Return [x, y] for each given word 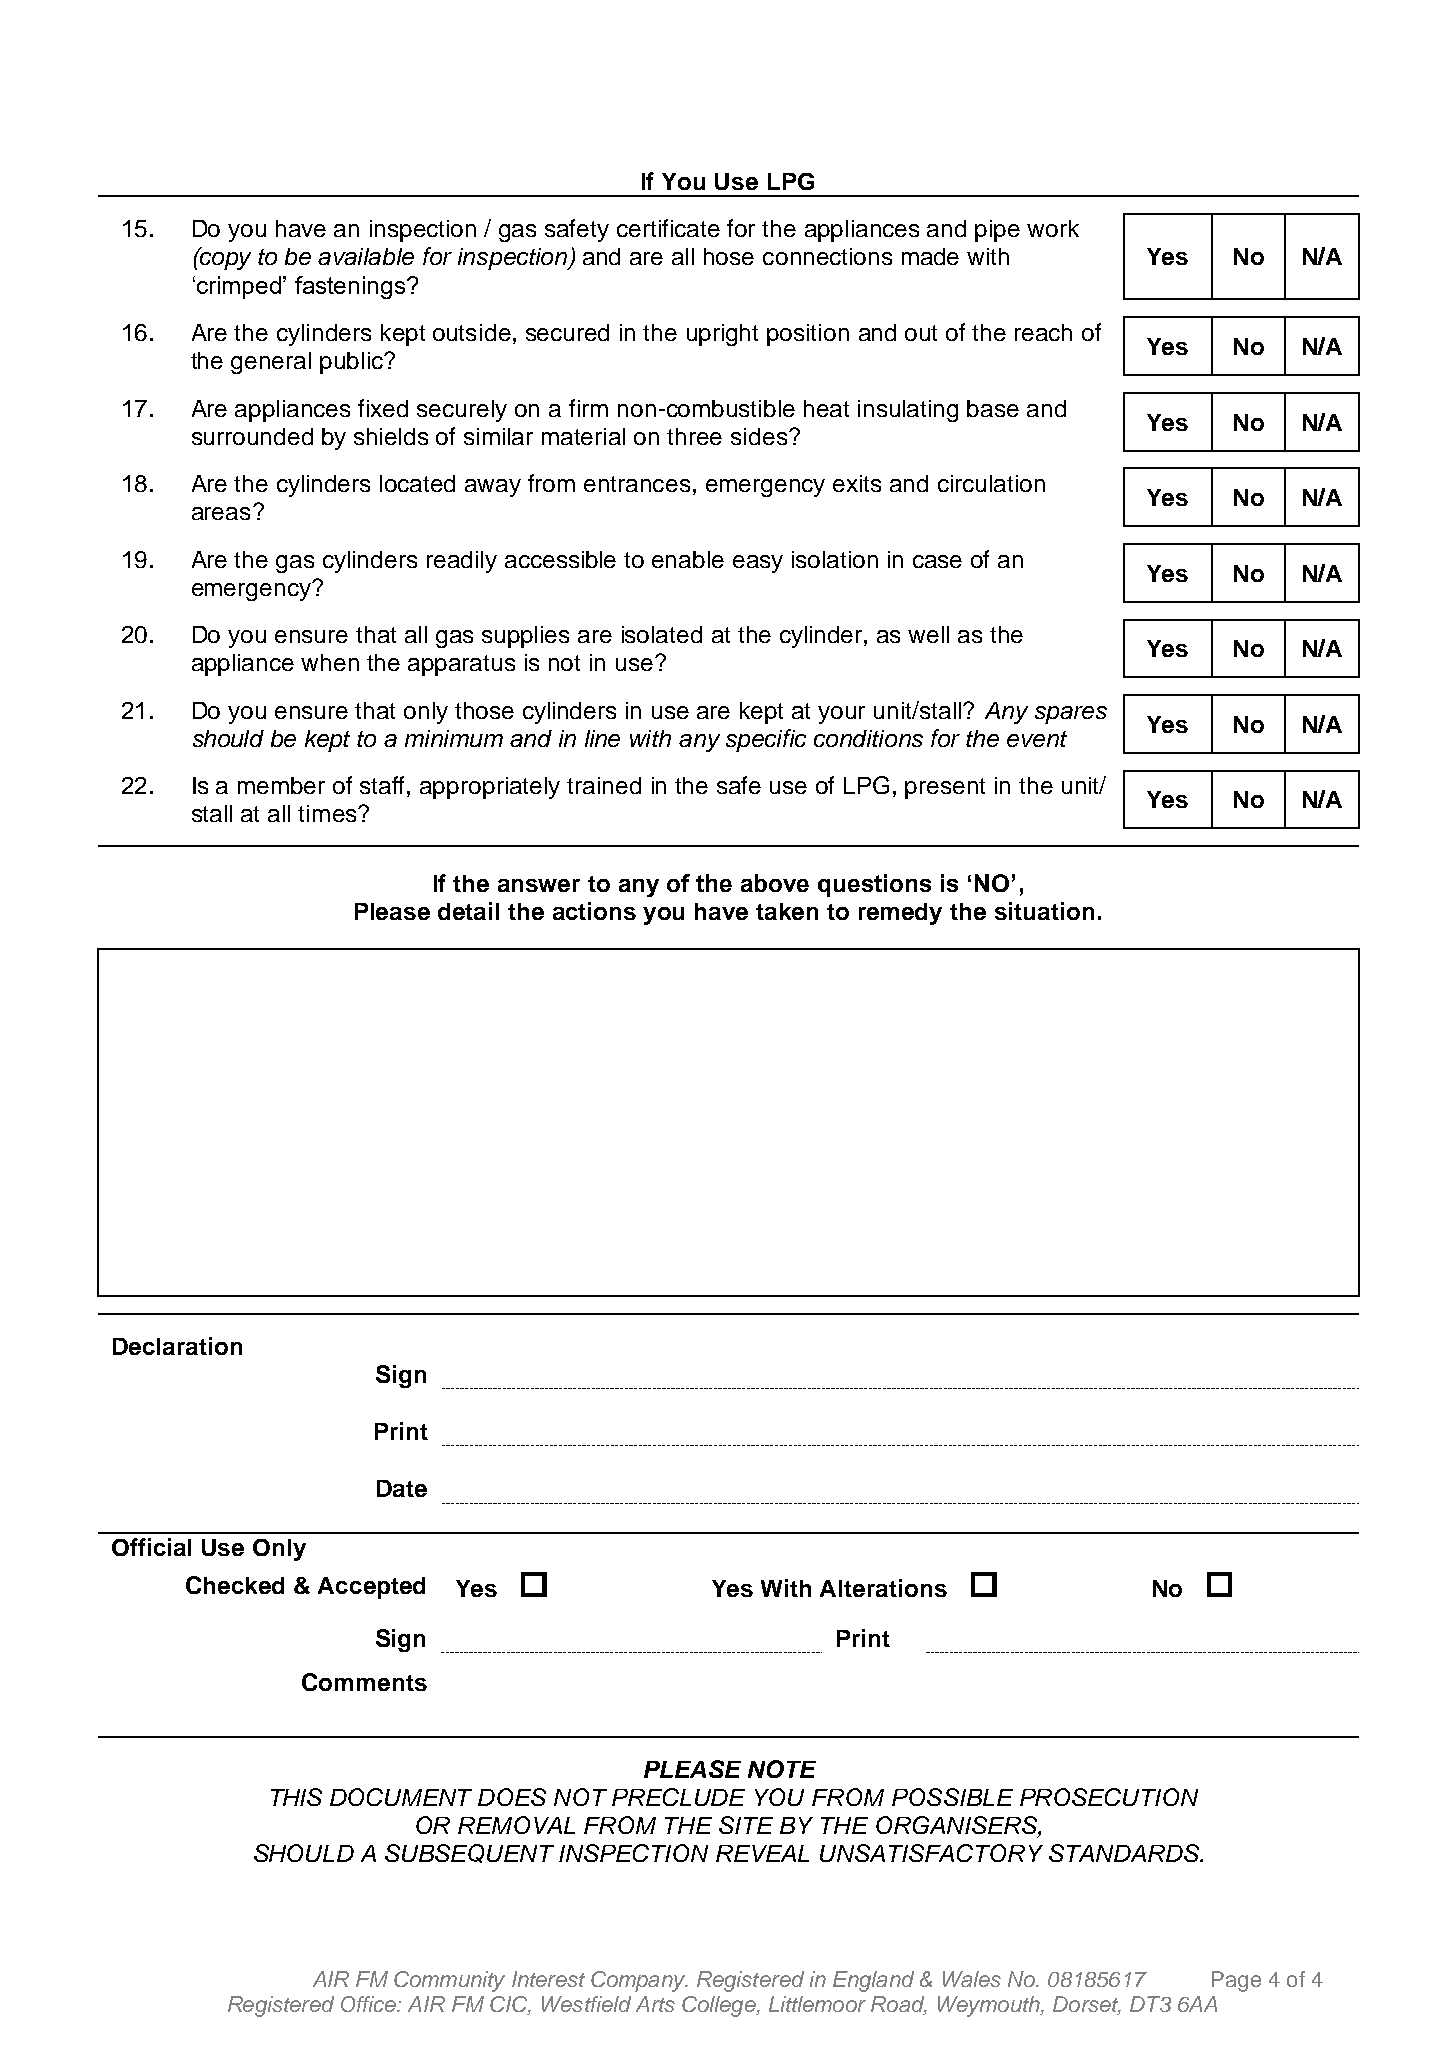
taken [787, 911]
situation [1044, 911]
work [1053, 228]
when [330, 662]
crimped [239, 287]
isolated [662, 634]
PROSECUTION [1109, 1797]
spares [1071, 715]
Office [369, 2004]
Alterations [883, 1588]
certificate [668, 228]
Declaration [177, 1346]
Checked [235, 1585]
